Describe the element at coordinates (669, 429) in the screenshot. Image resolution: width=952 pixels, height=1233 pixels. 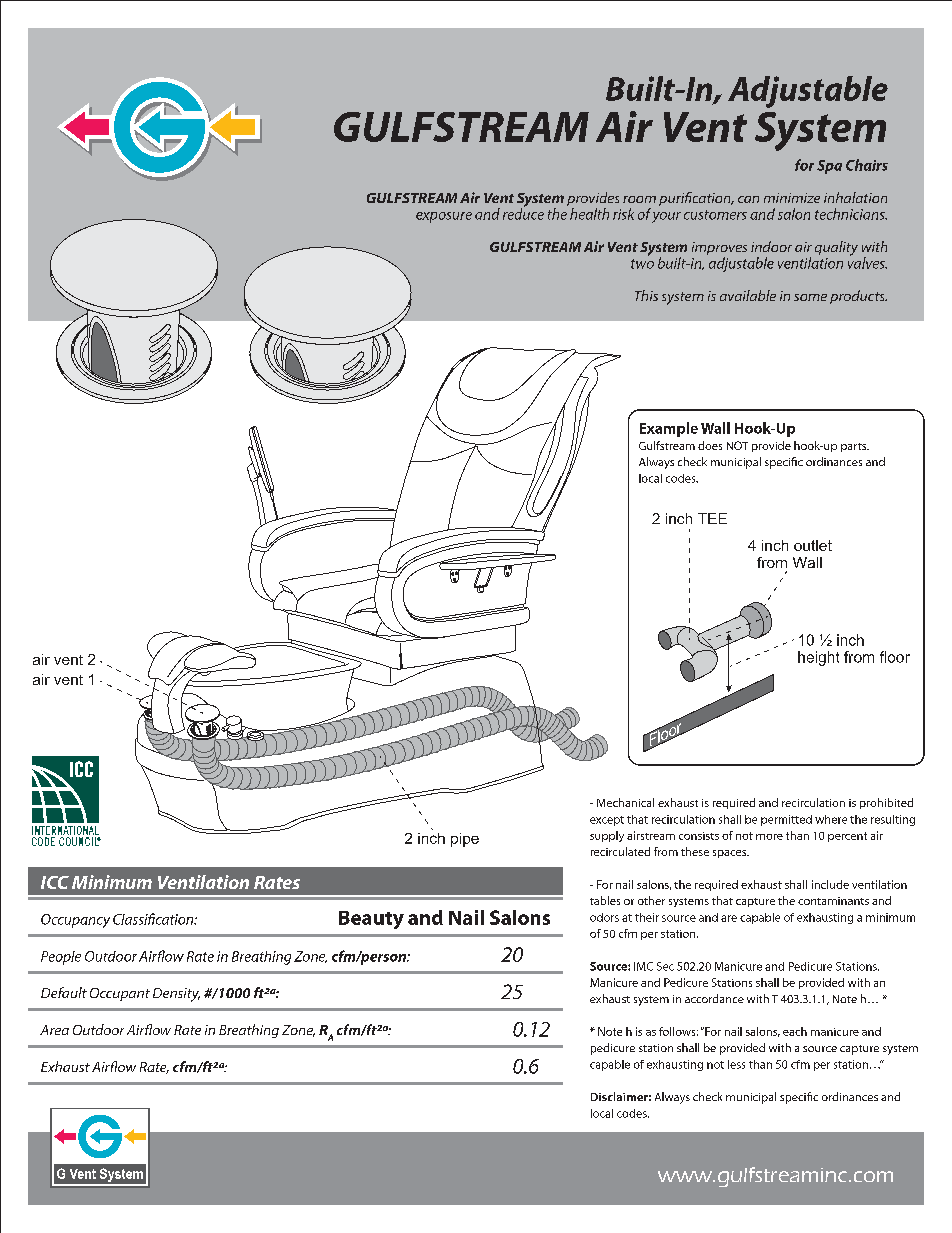
I see `Example` at that location.
